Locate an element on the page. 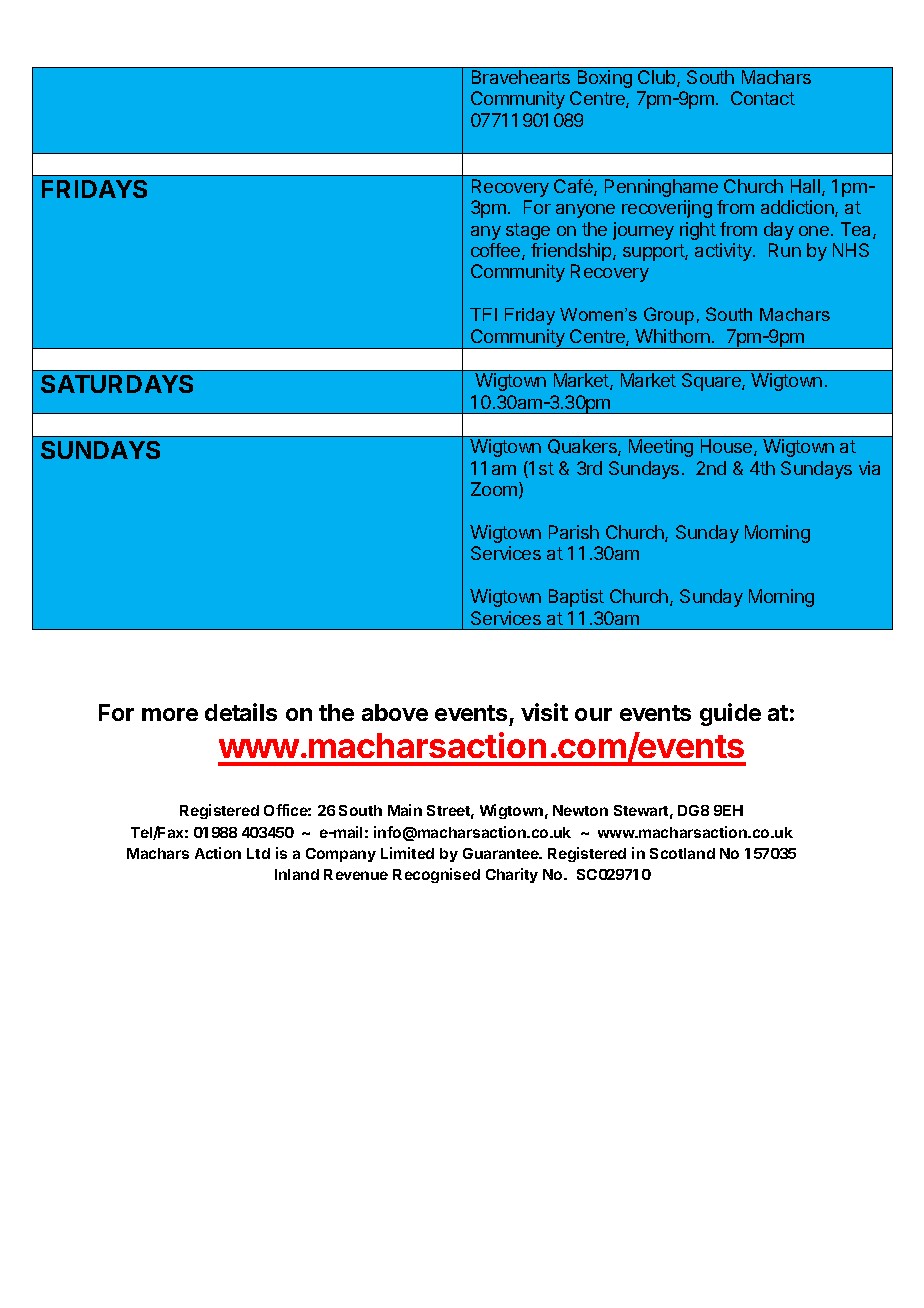 This document has width=924, height=1308. SATURDAYS is located at coordinates (117, 384).
